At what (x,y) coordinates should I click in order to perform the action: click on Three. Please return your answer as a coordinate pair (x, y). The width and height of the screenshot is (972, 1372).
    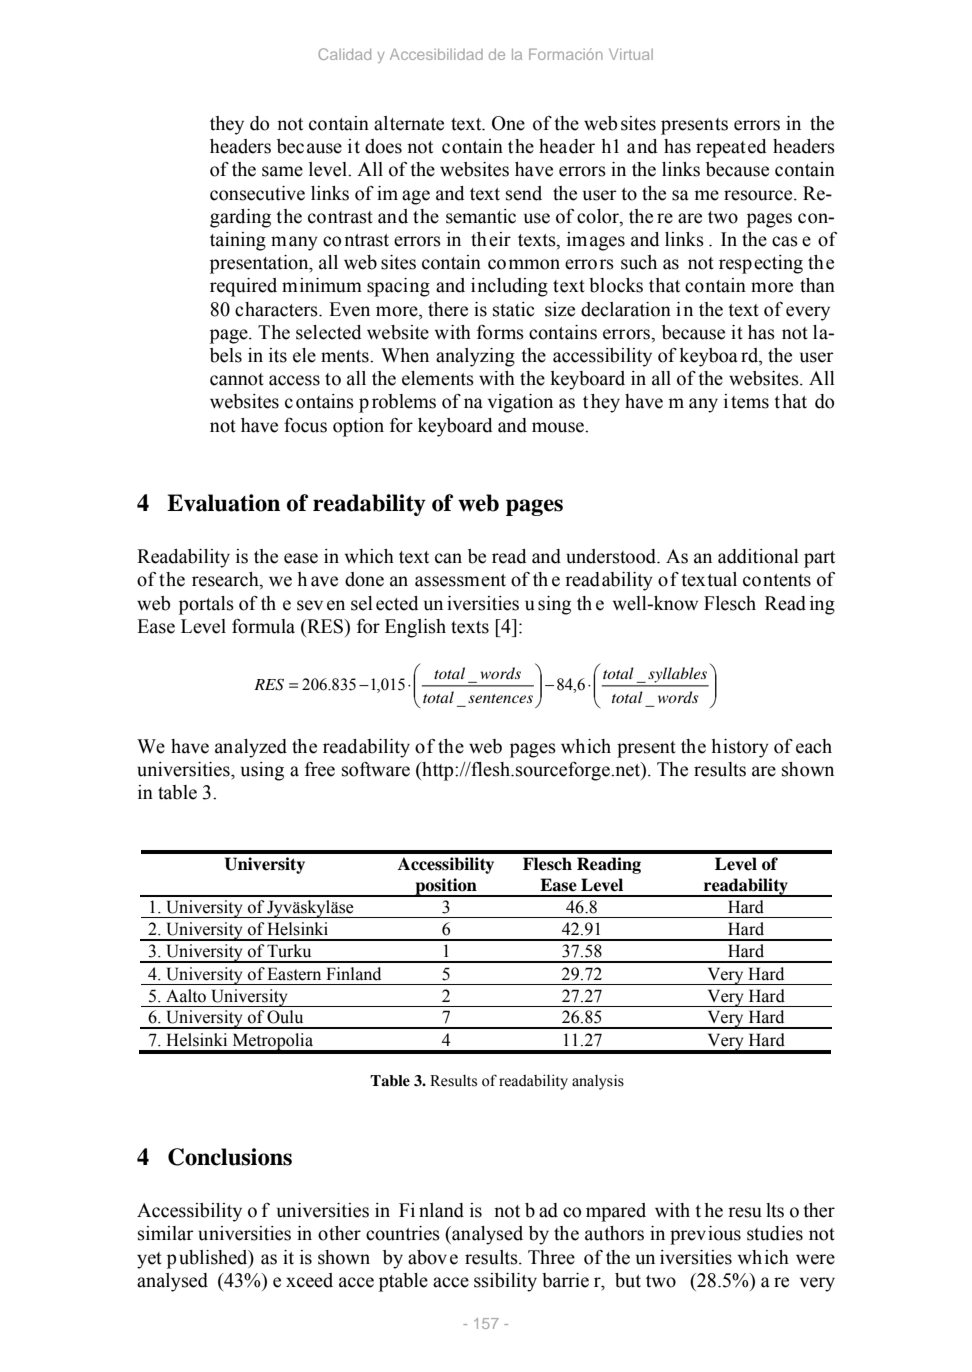
    Looking at the image, I should click on (551, 1257).
